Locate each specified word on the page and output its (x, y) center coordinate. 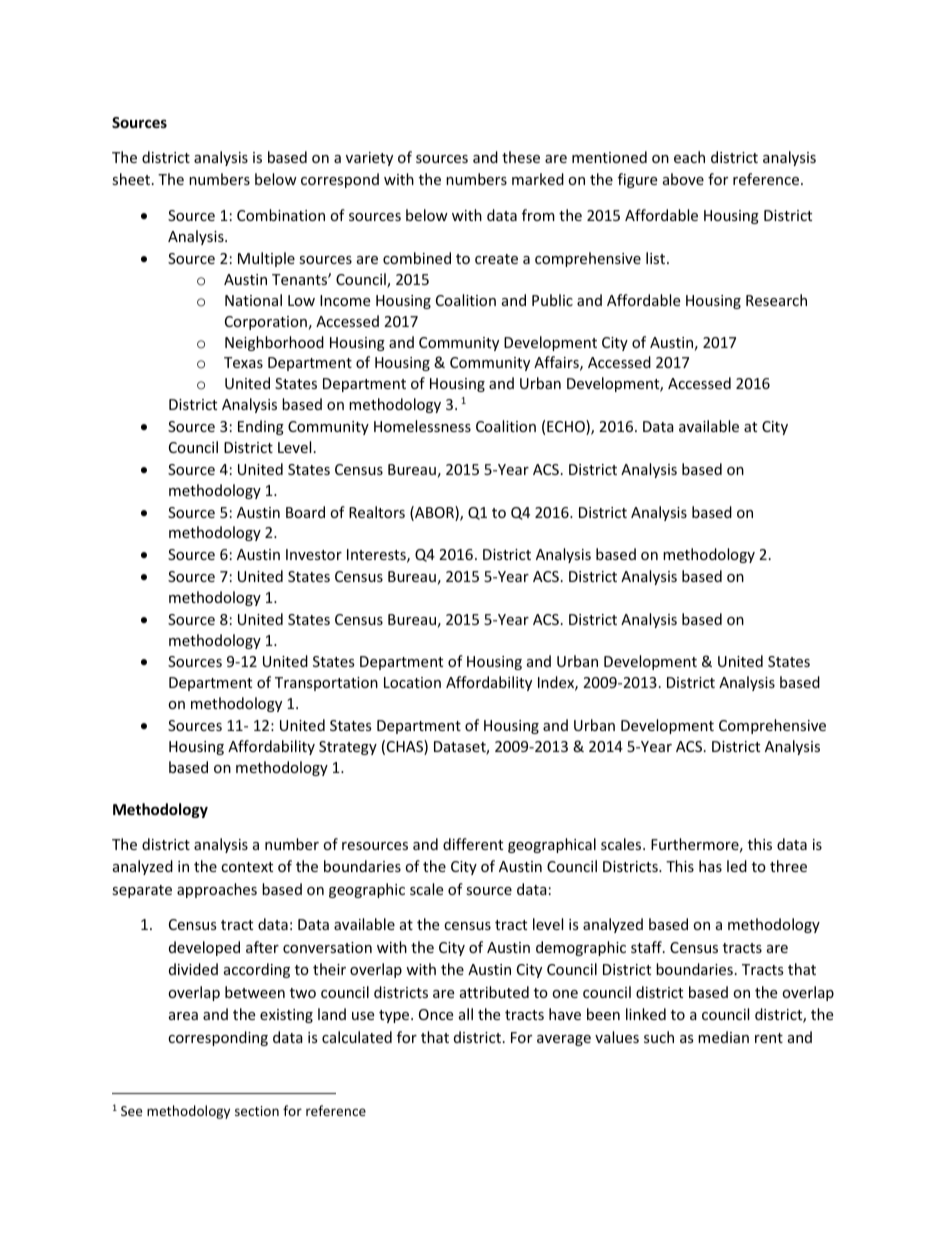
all (466, 1014)
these (521, 157)
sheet (132, 179)
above (683, 179)
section (257, 1111)
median (723, 1037)
